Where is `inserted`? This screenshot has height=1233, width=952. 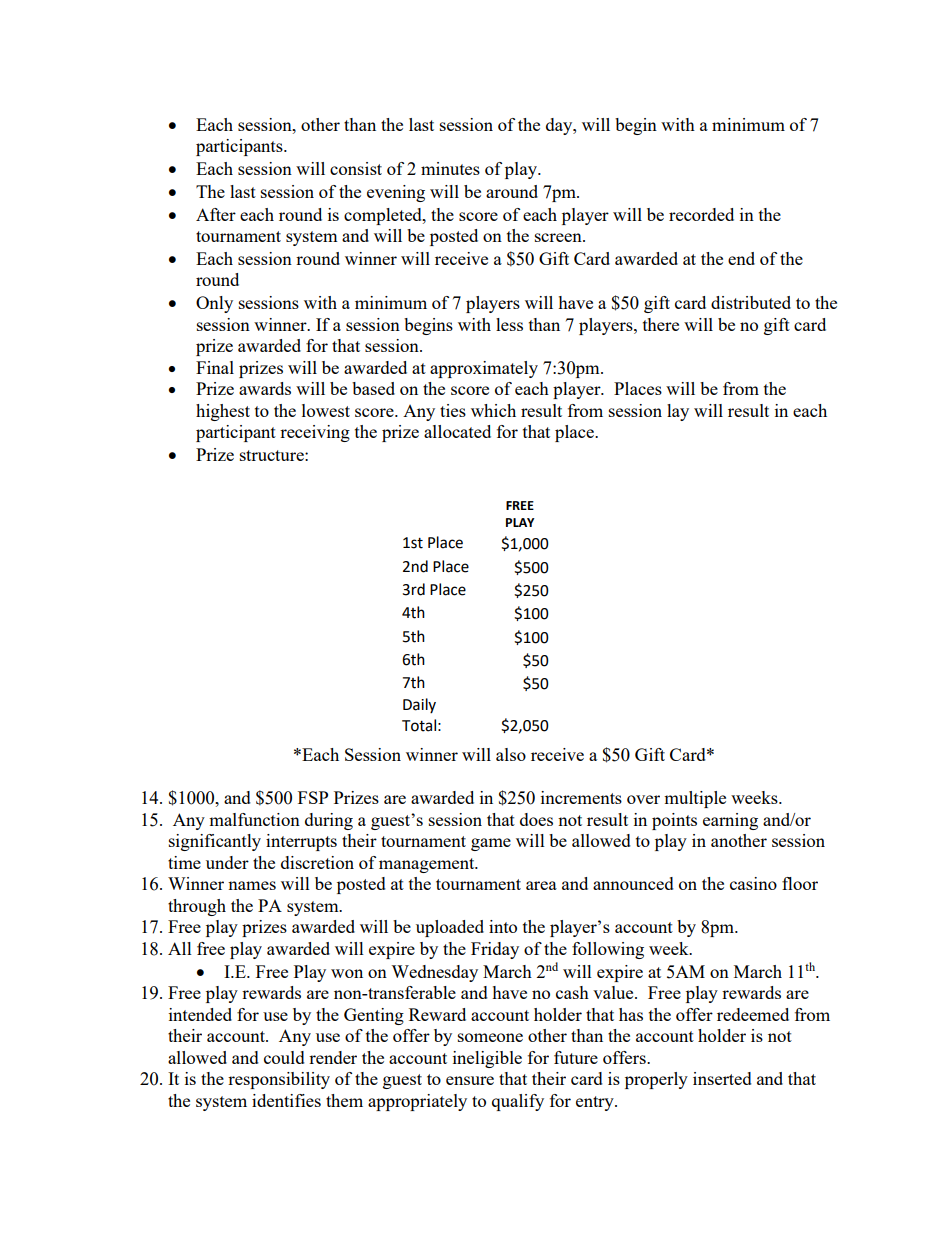
inserted is located at coordinates (722, 1078).
